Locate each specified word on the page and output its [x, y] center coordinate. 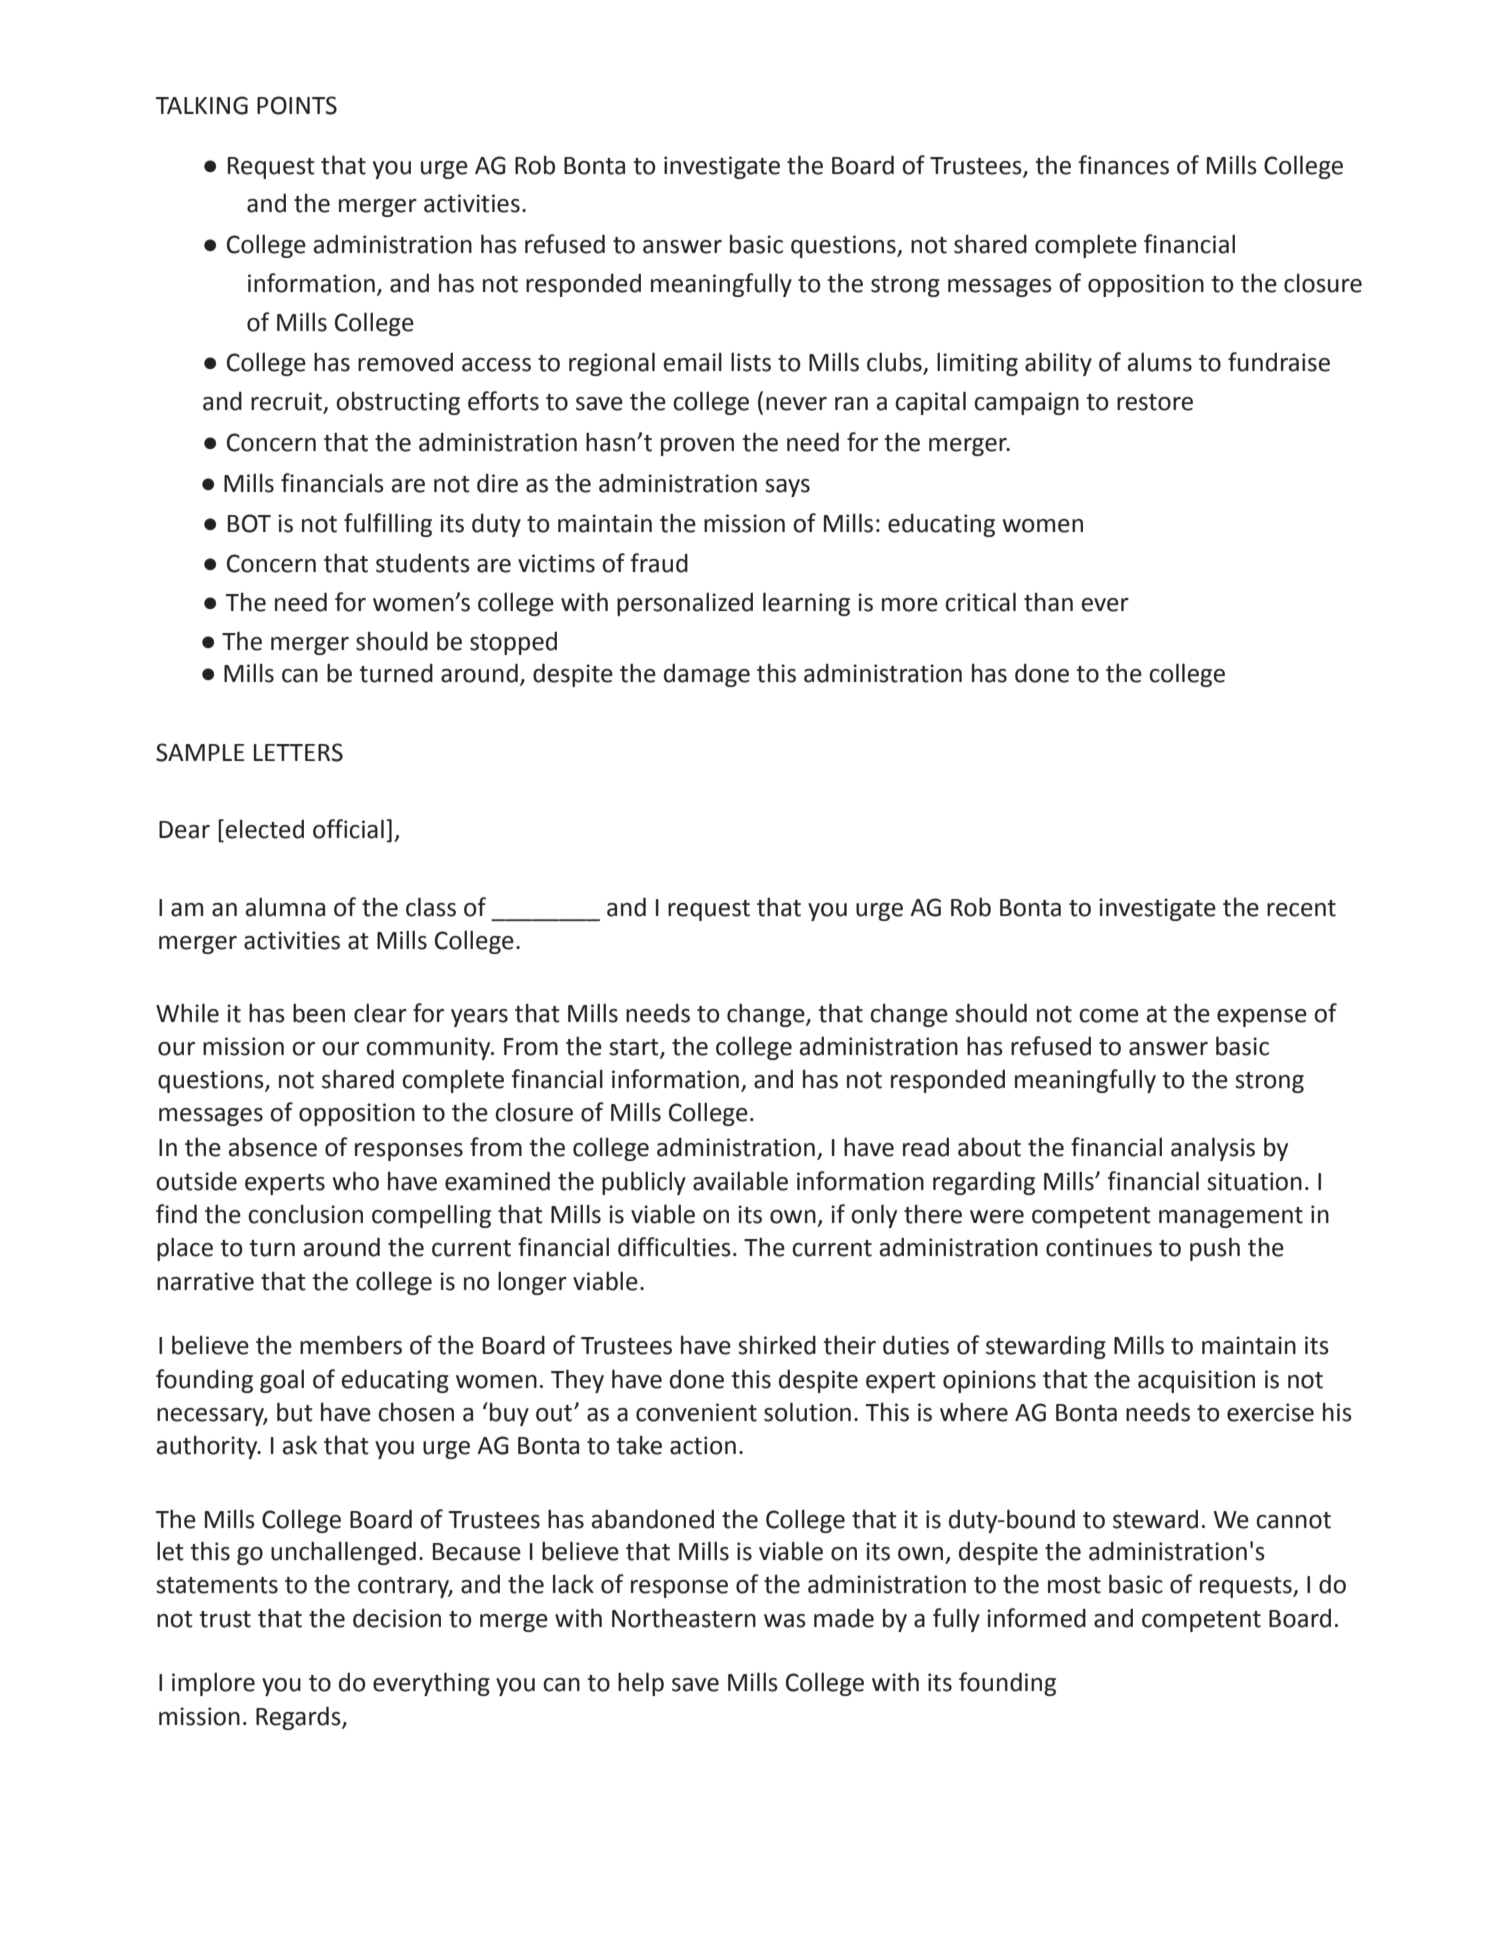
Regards [299, 1718]
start [635, 1048]
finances [1123, 165]
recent [1301, 908]
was [785, 1621]
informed [1036, 1618]
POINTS [297, 105]
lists [751, 362]
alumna [285, 907]
